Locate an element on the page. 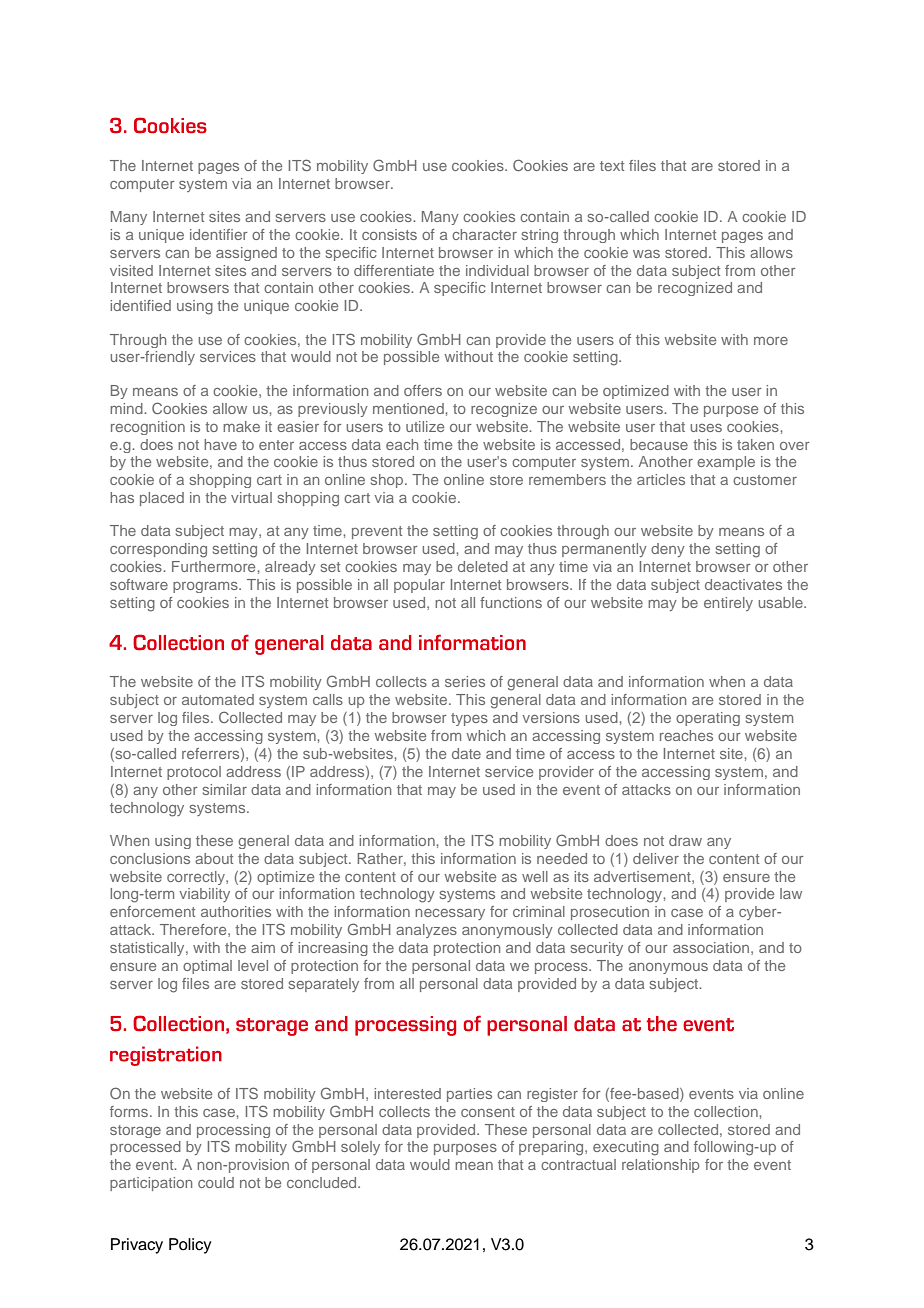 The width and height of the image is (924, 1308). similar is located at coordinates (225, 789).
